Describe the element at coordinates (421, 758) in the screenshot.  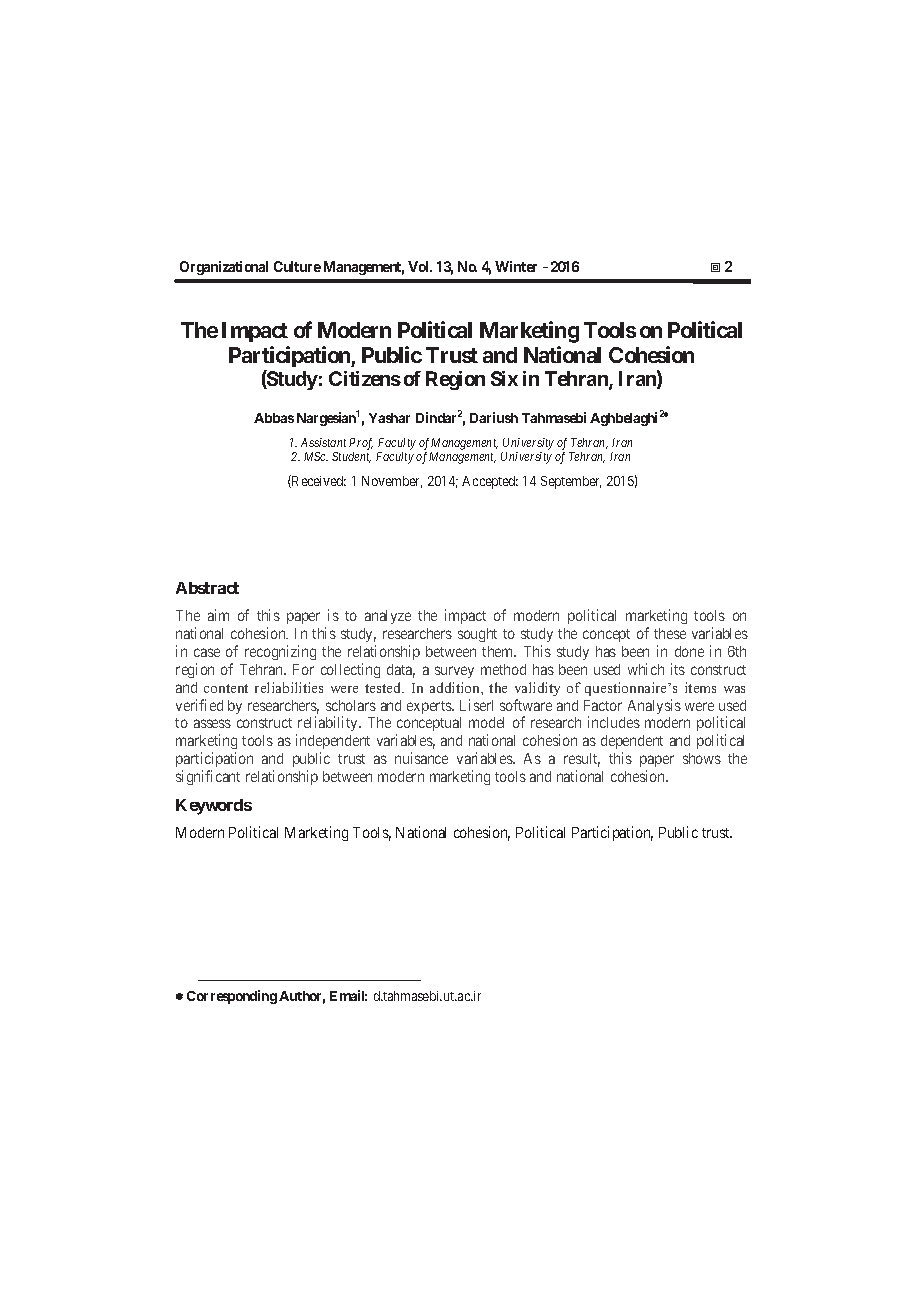
I see `nuisance` at that location.
